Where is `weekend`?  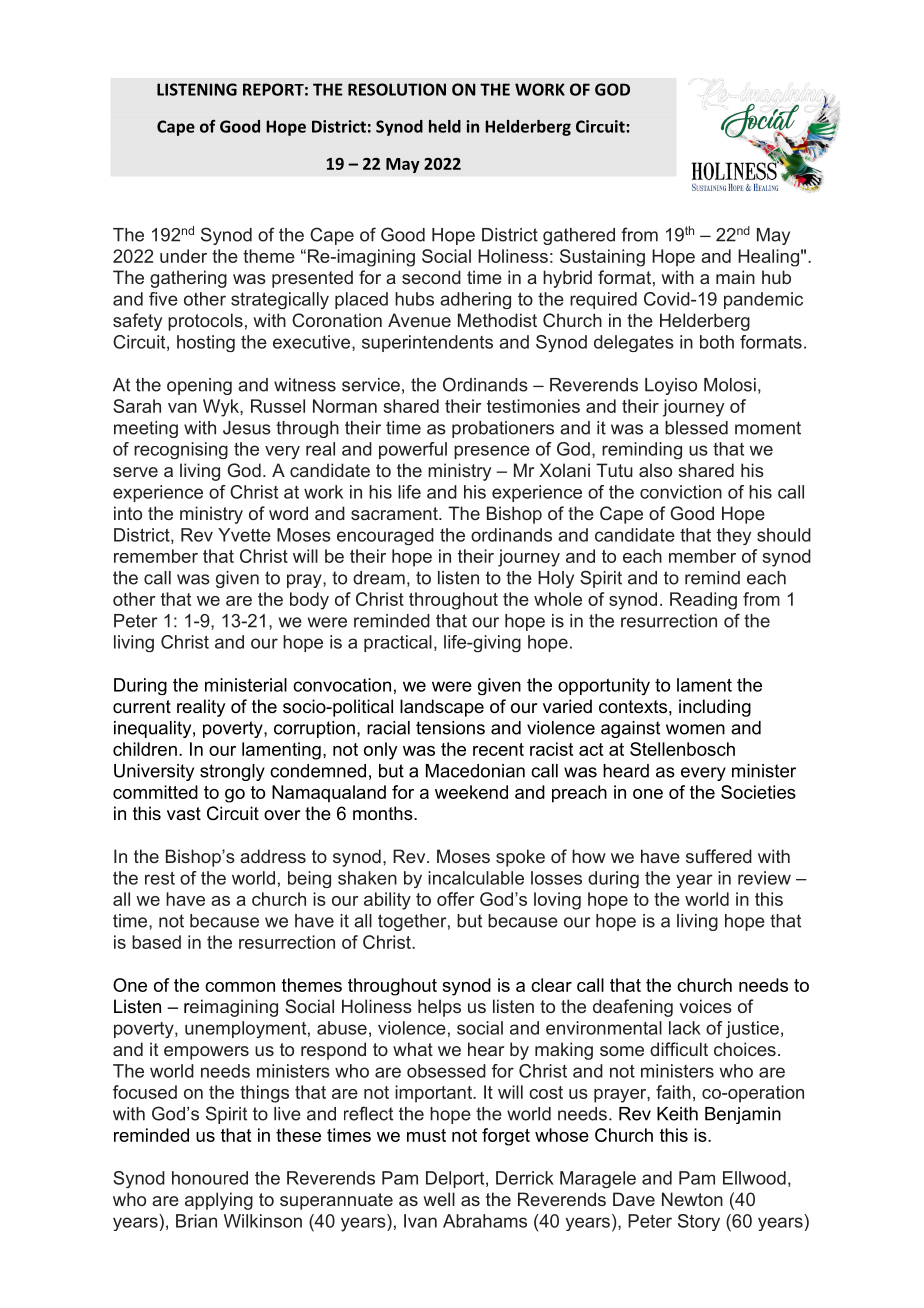 weekend is located at coordinates (471, 792).
